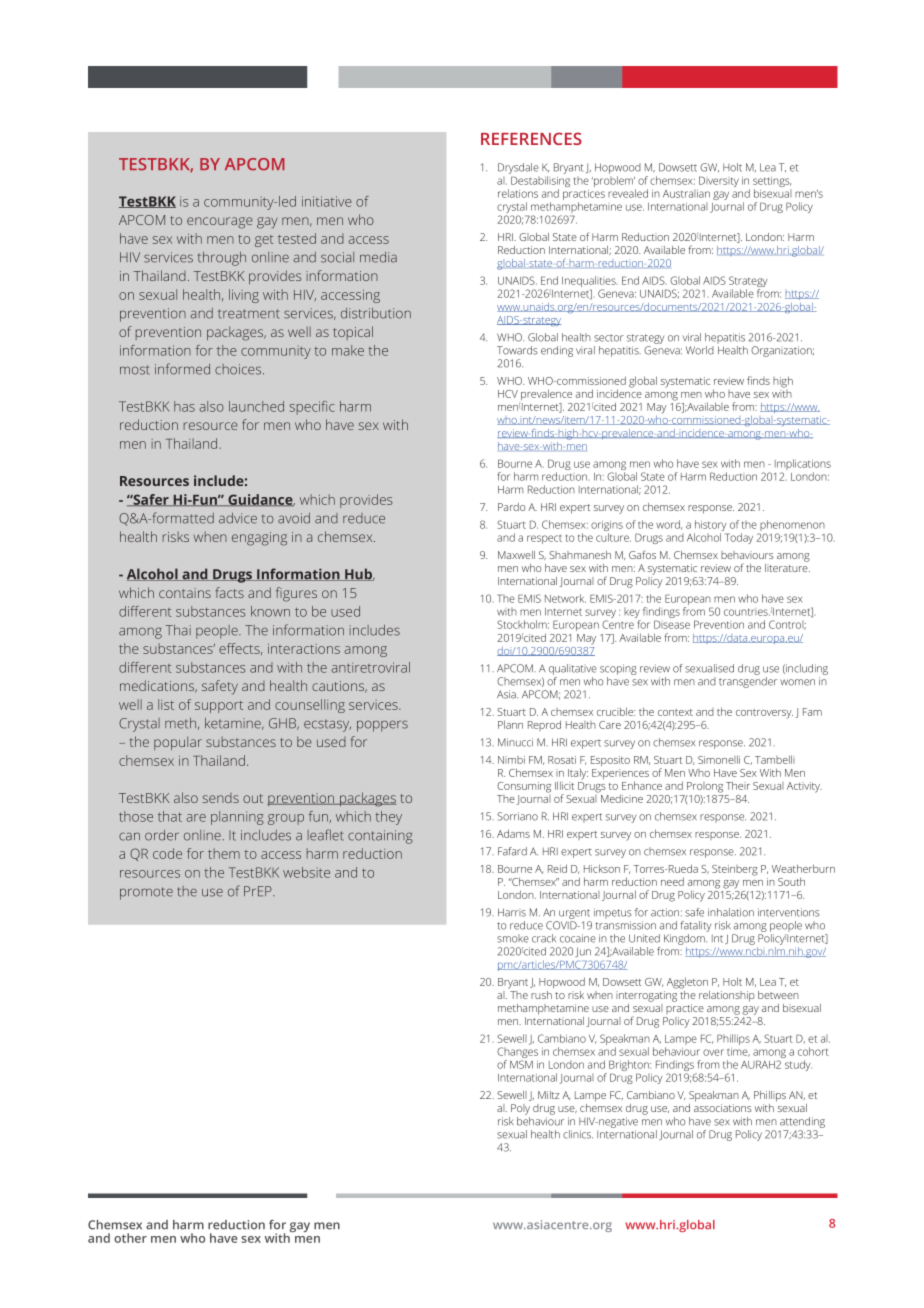 Image resolution: width=924 pixels, height=1308 pixels. What do you see at coordinates (738, 785) in the page?
I see `Their` at bounding box center [738, 785].
